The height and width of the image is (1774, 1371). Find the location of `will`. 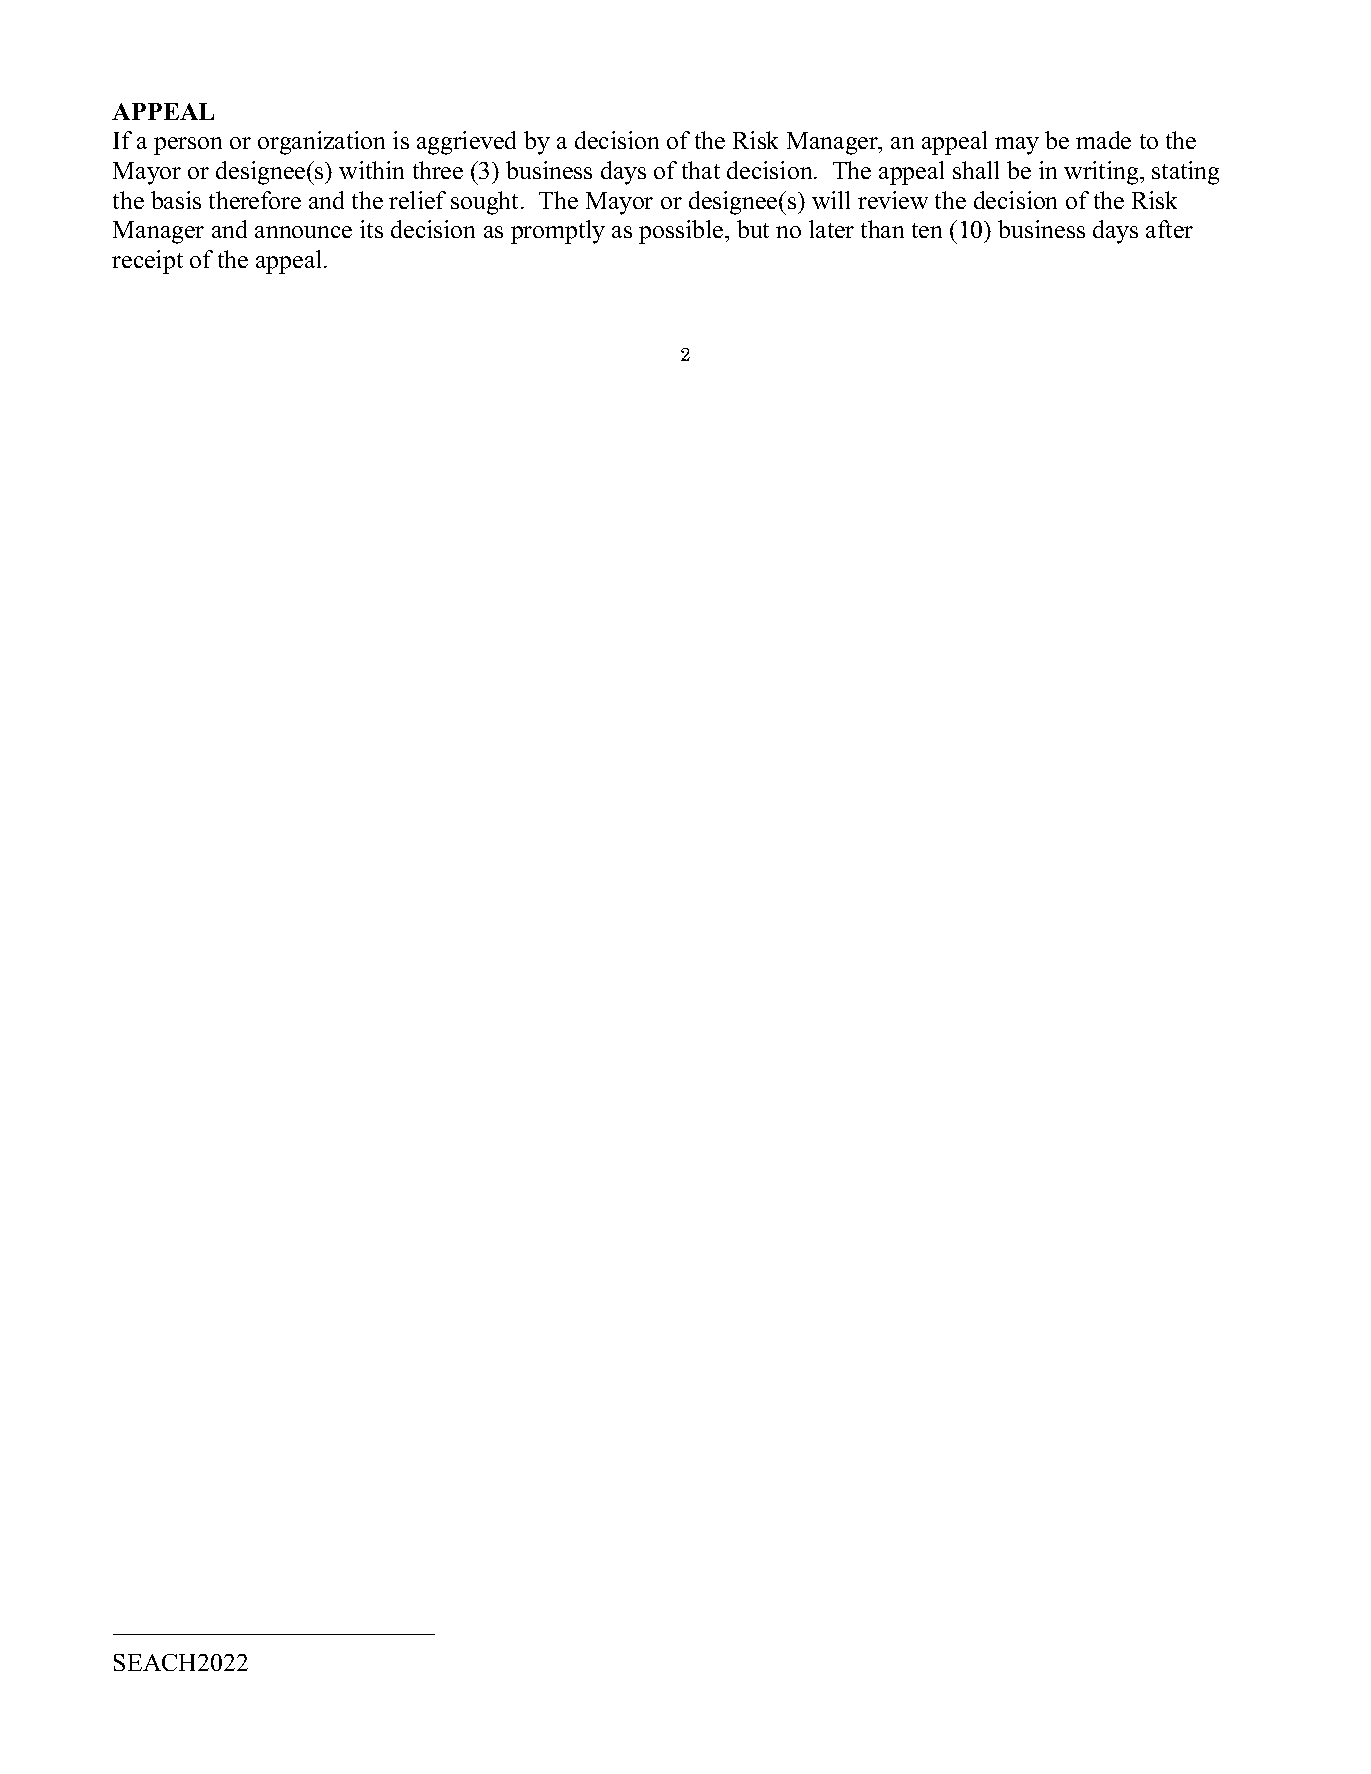

will is located at coordinates (831, 200).
